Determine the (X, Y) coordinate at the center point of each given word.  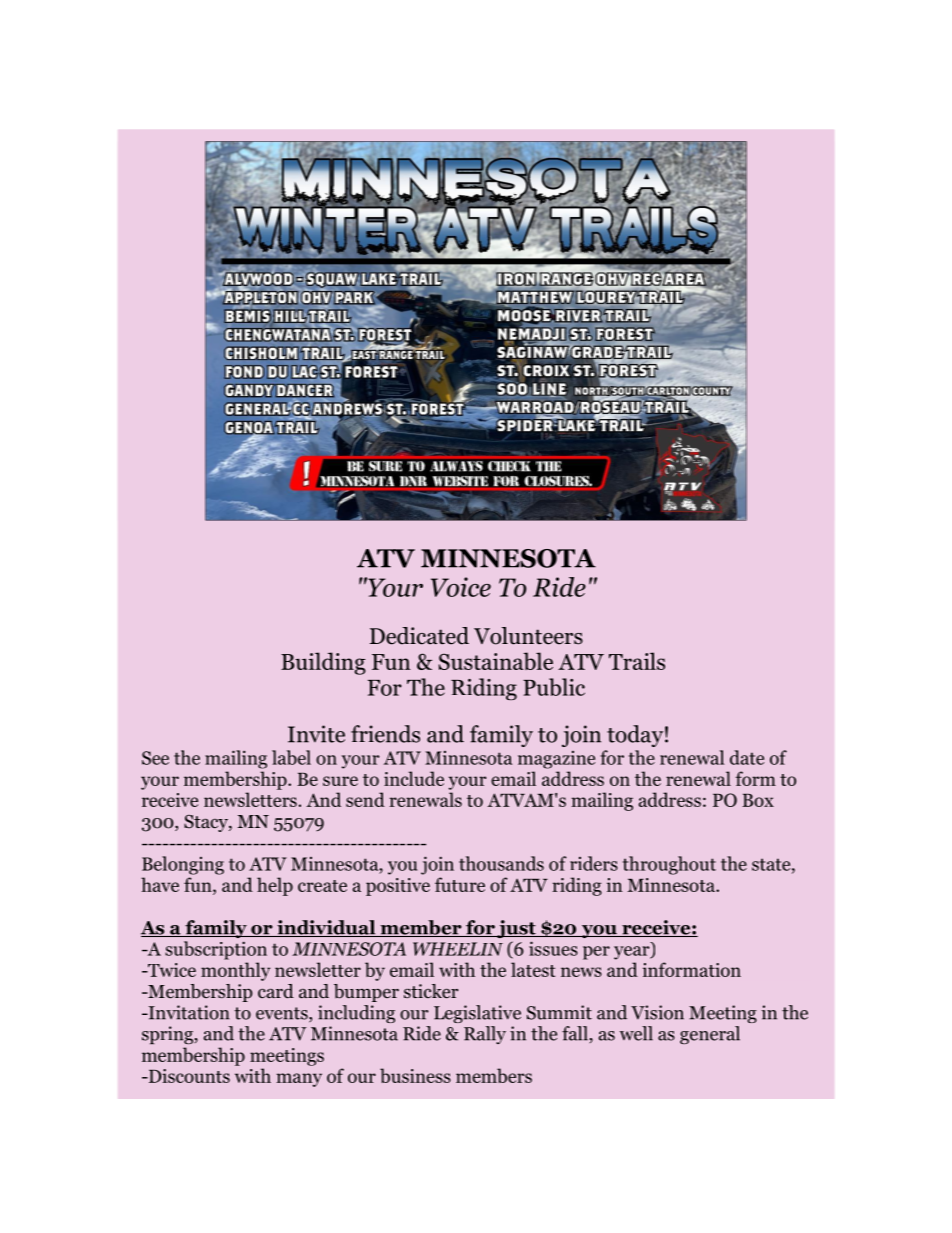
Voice (461, 587)
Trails (637, 661)
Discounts (188, 1076)
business (415, 1075)
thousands (501, 863)
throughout (669, 865)
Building (323, 663)
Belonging (183, 865)
